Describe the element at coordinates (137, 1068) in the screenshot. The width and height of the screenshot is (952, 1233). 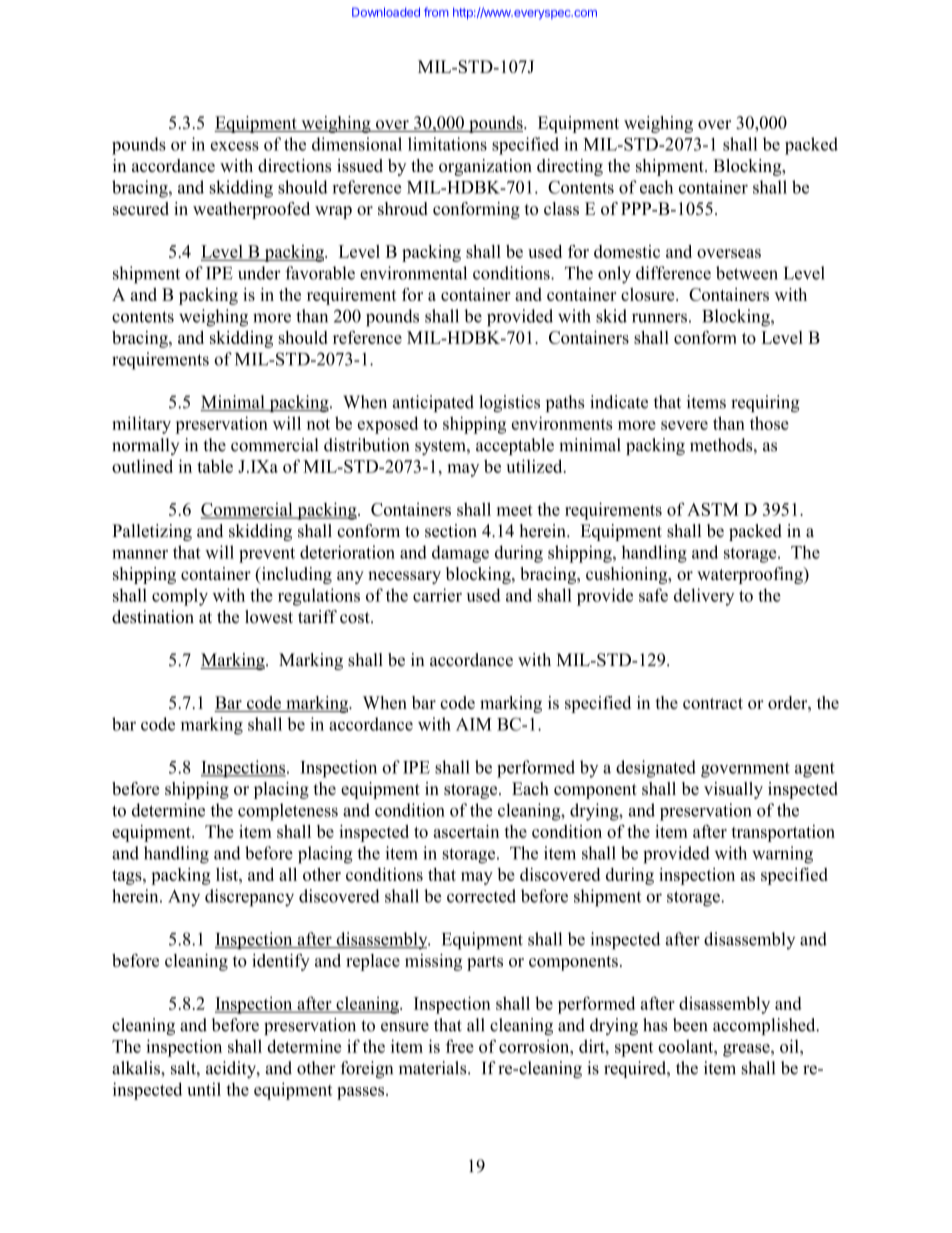
I see `alkalis` at that location.
